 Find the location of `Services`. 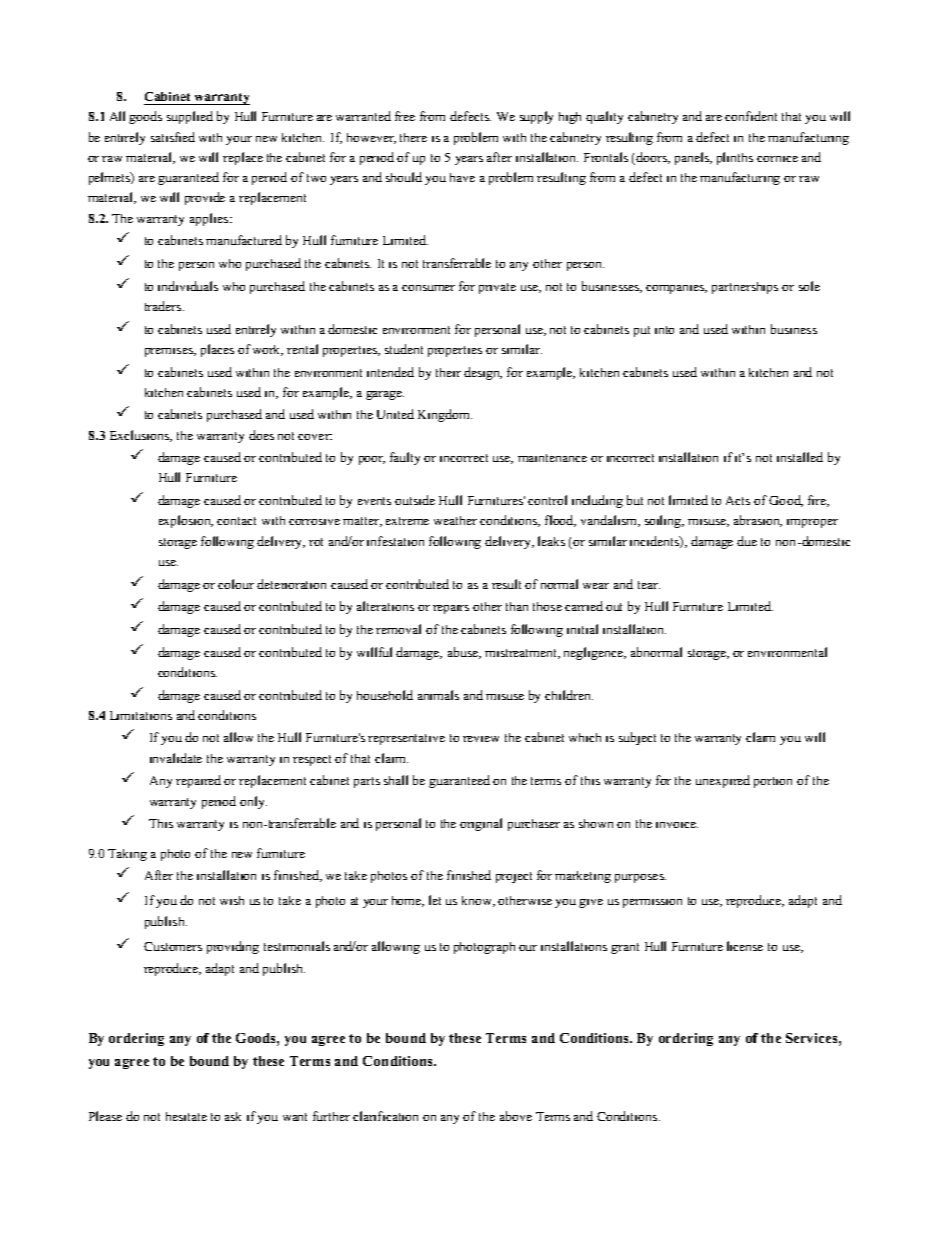

Services is located at coordinates (813, 1038).
